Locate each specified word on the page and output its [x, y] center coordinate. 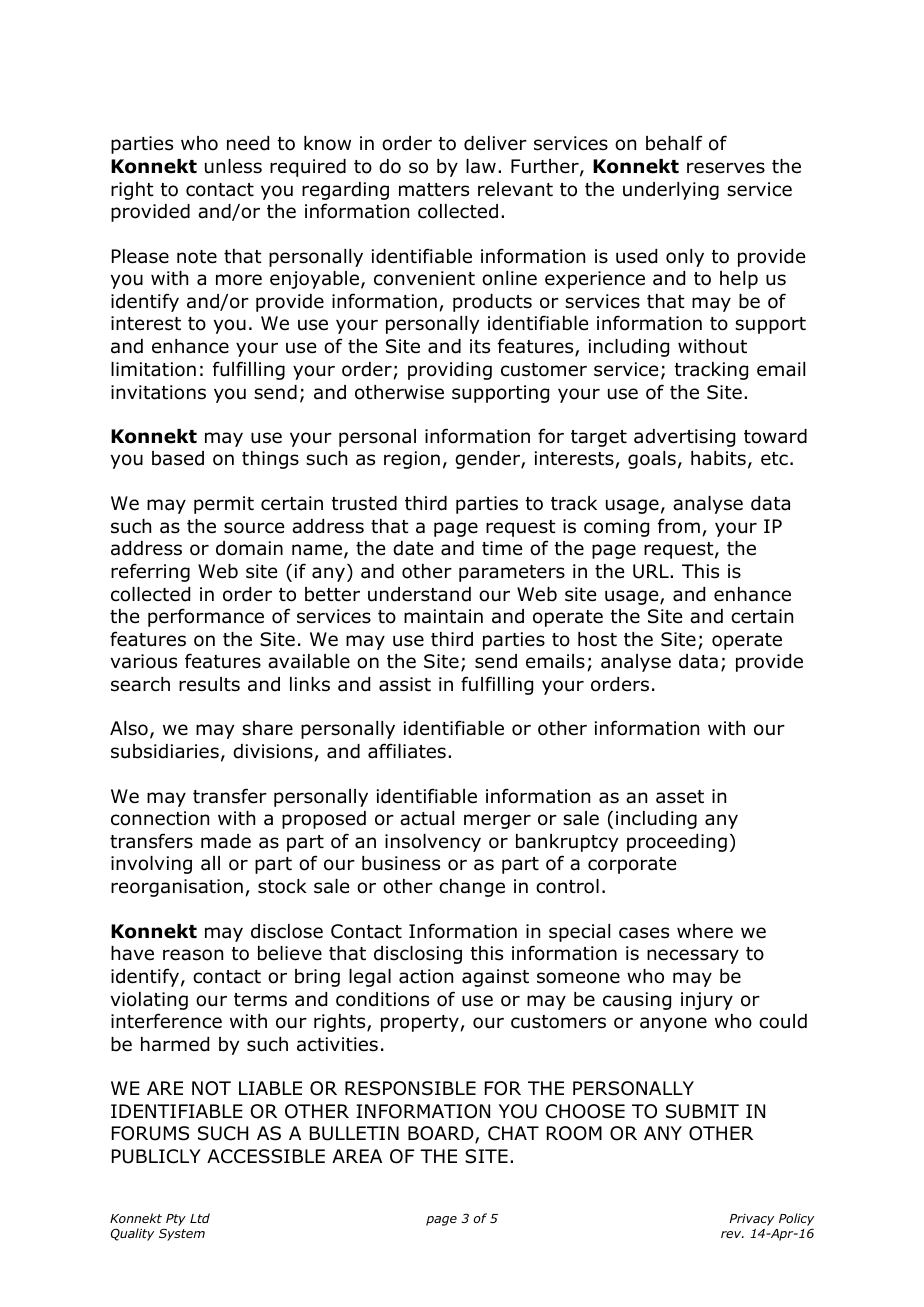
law [481, 166]
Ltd [200, 1218]
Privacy [751, 1220]
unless [233, 166]
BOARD [442, 1135]
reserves [726, 168]
